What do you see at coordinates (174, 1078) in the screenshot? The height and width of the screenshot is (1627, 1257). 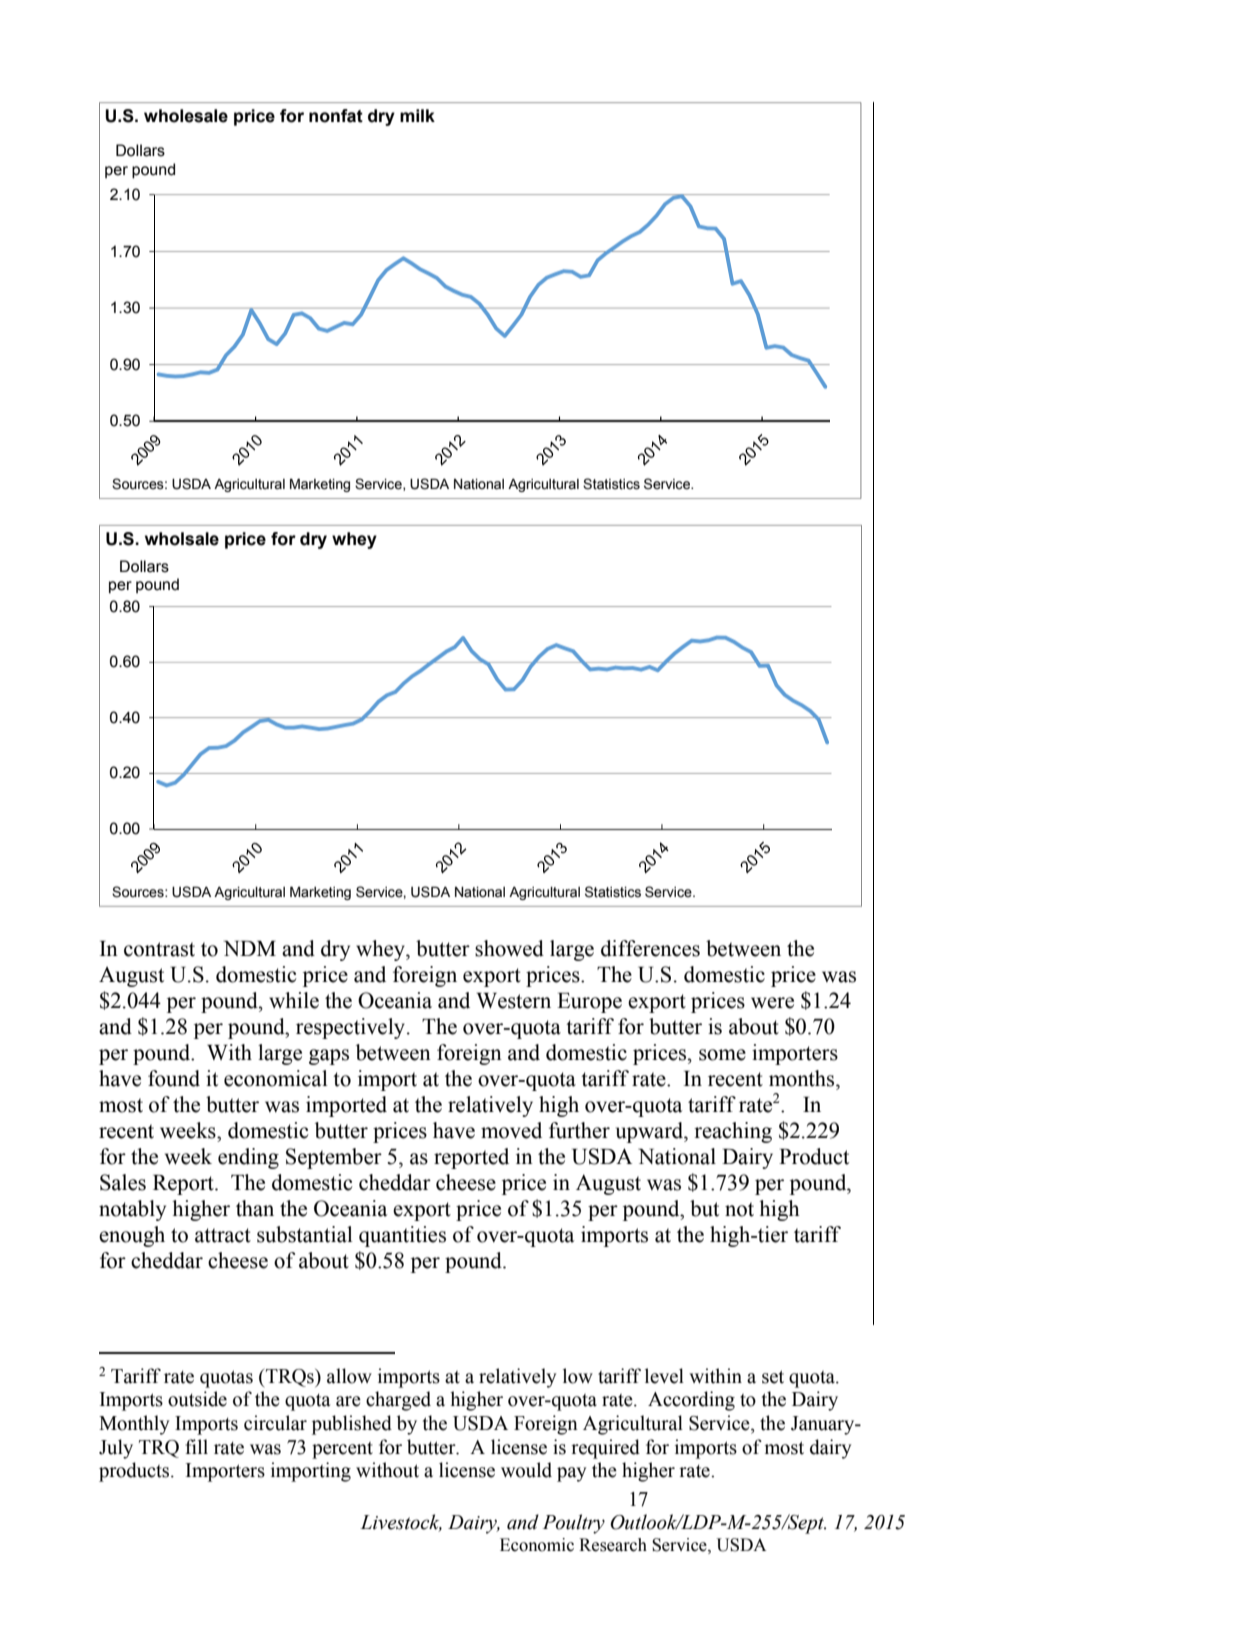 I see `found` at bounding box center [174, 1078].
